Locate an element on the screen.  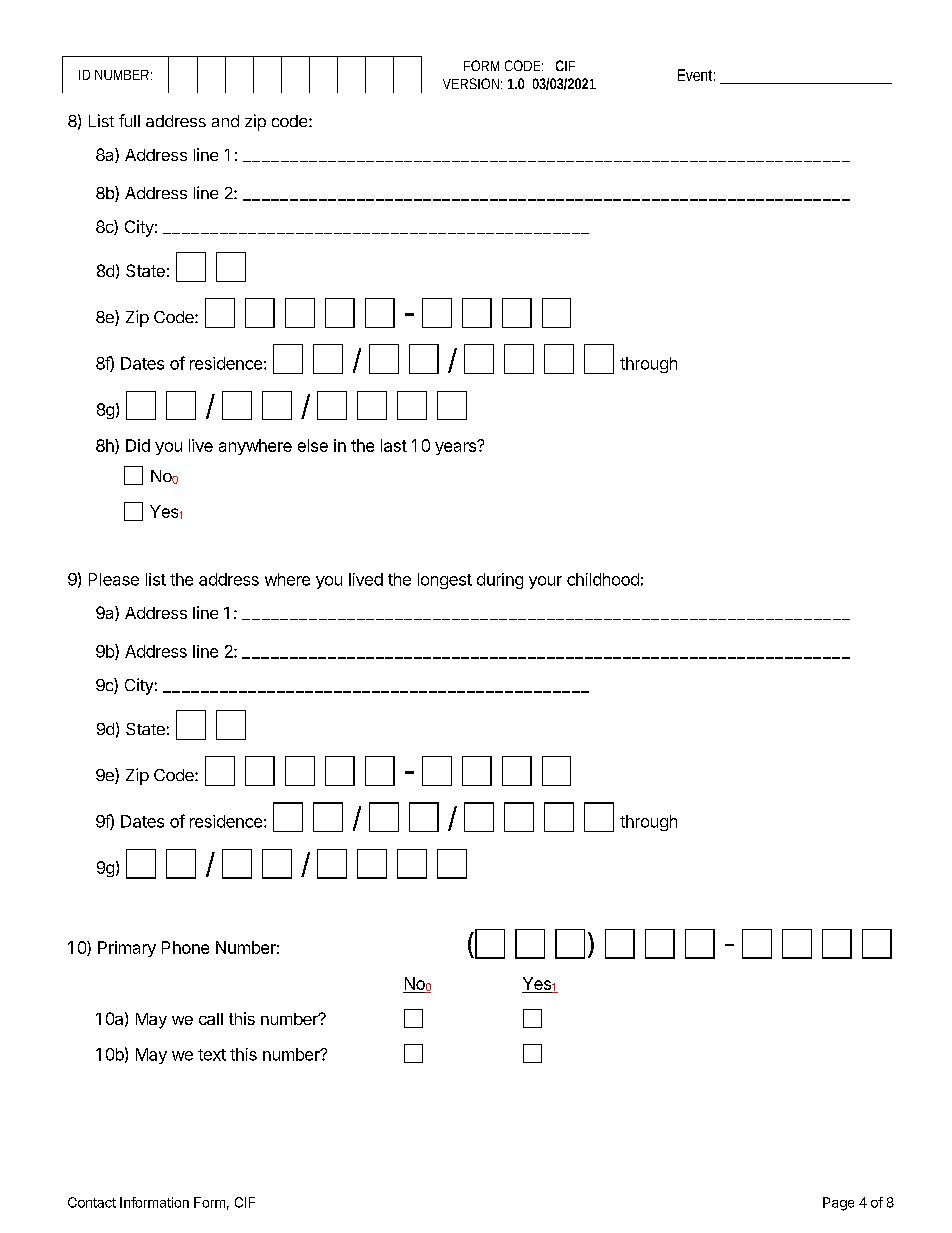
childhood is located at coordinates (603, 579).
